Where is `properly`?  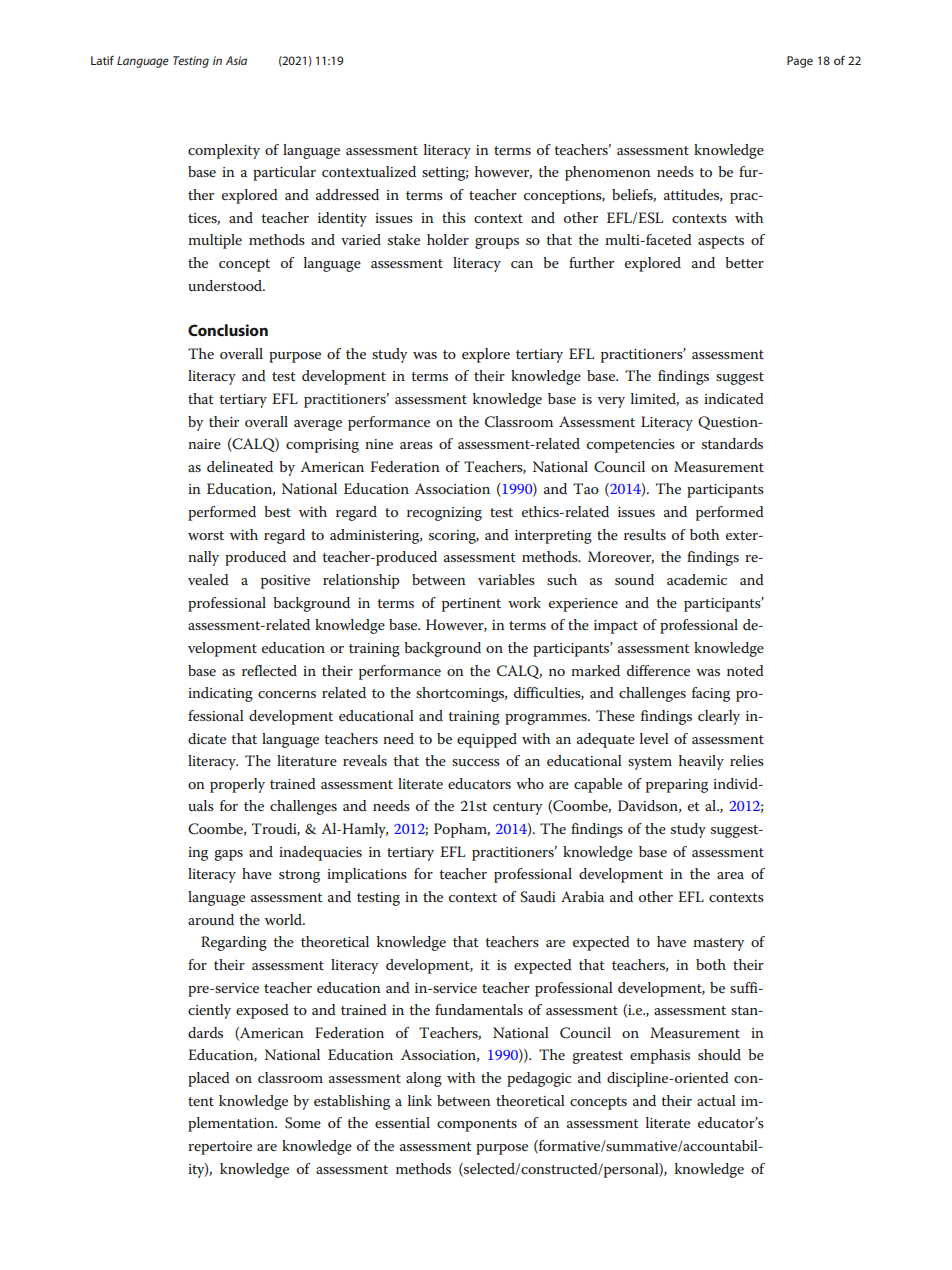
properly is located at coordinates (237, 785).
